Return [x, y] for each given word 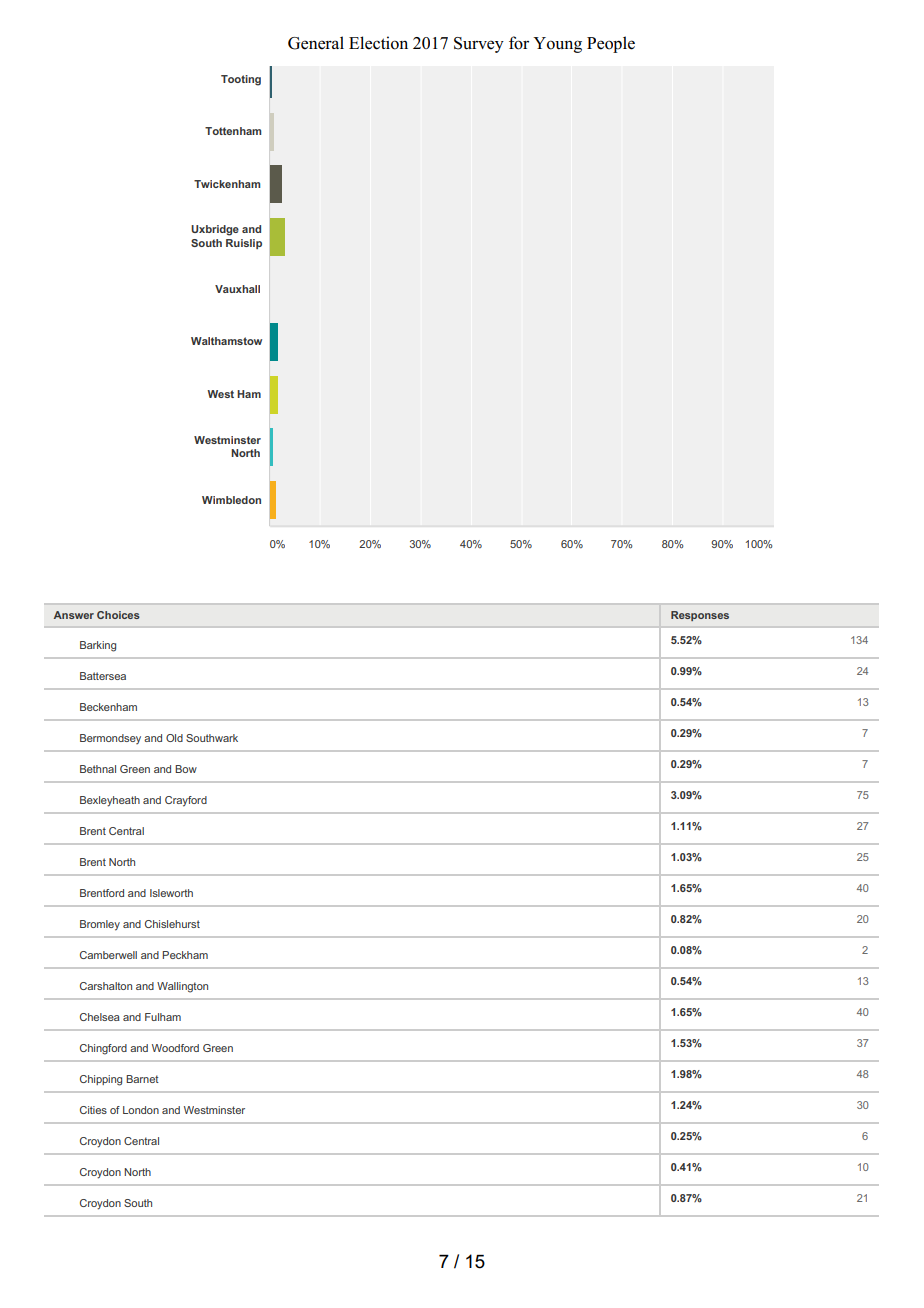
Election [378, 43]
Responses [700, 616]
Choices [118, 615]
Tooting [241, 80]
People [611, 44]
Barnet [142, 1079]
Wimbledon [231, 500]
